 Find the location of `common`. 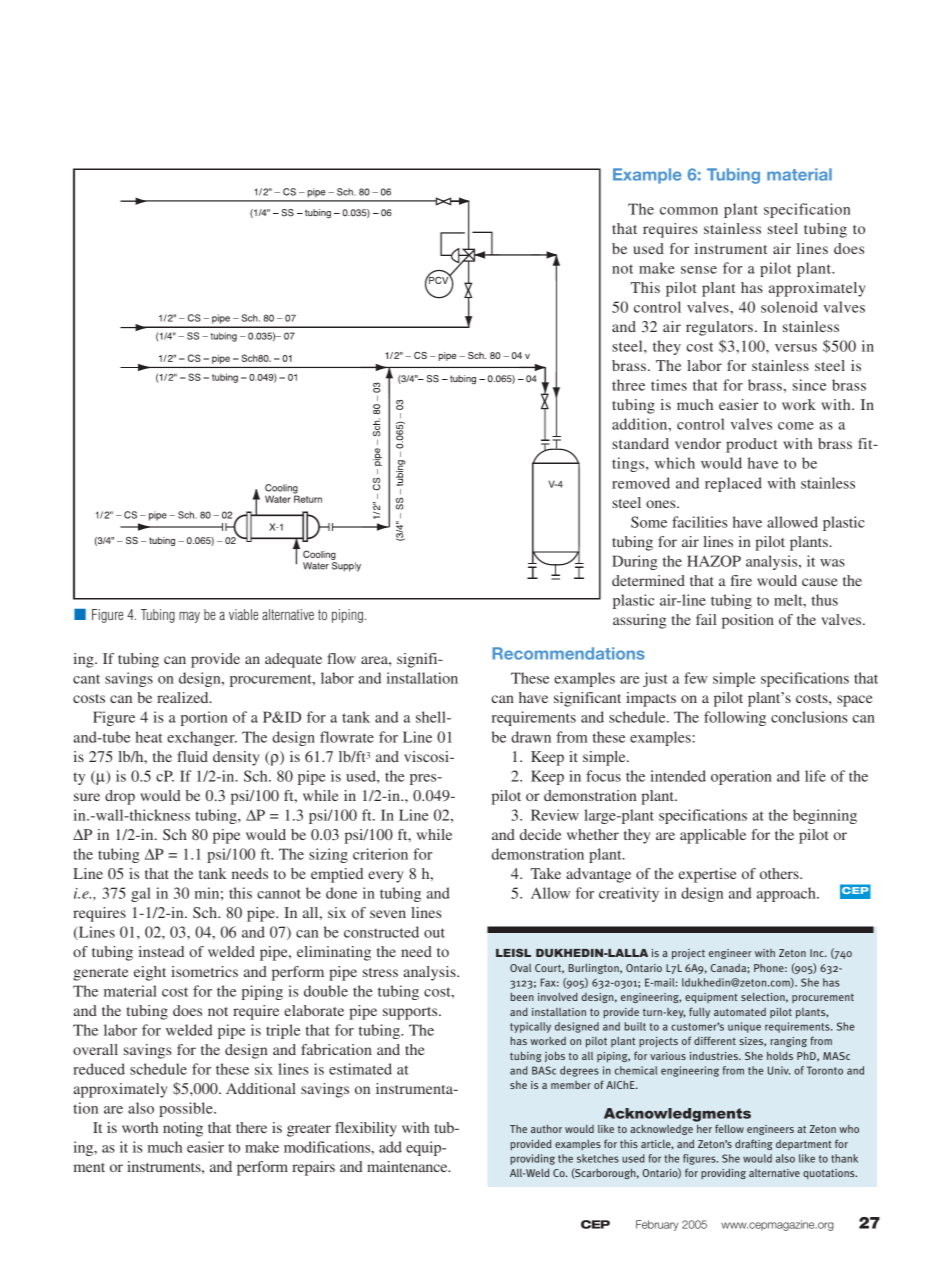

common is located at coordinates (689, 211).
